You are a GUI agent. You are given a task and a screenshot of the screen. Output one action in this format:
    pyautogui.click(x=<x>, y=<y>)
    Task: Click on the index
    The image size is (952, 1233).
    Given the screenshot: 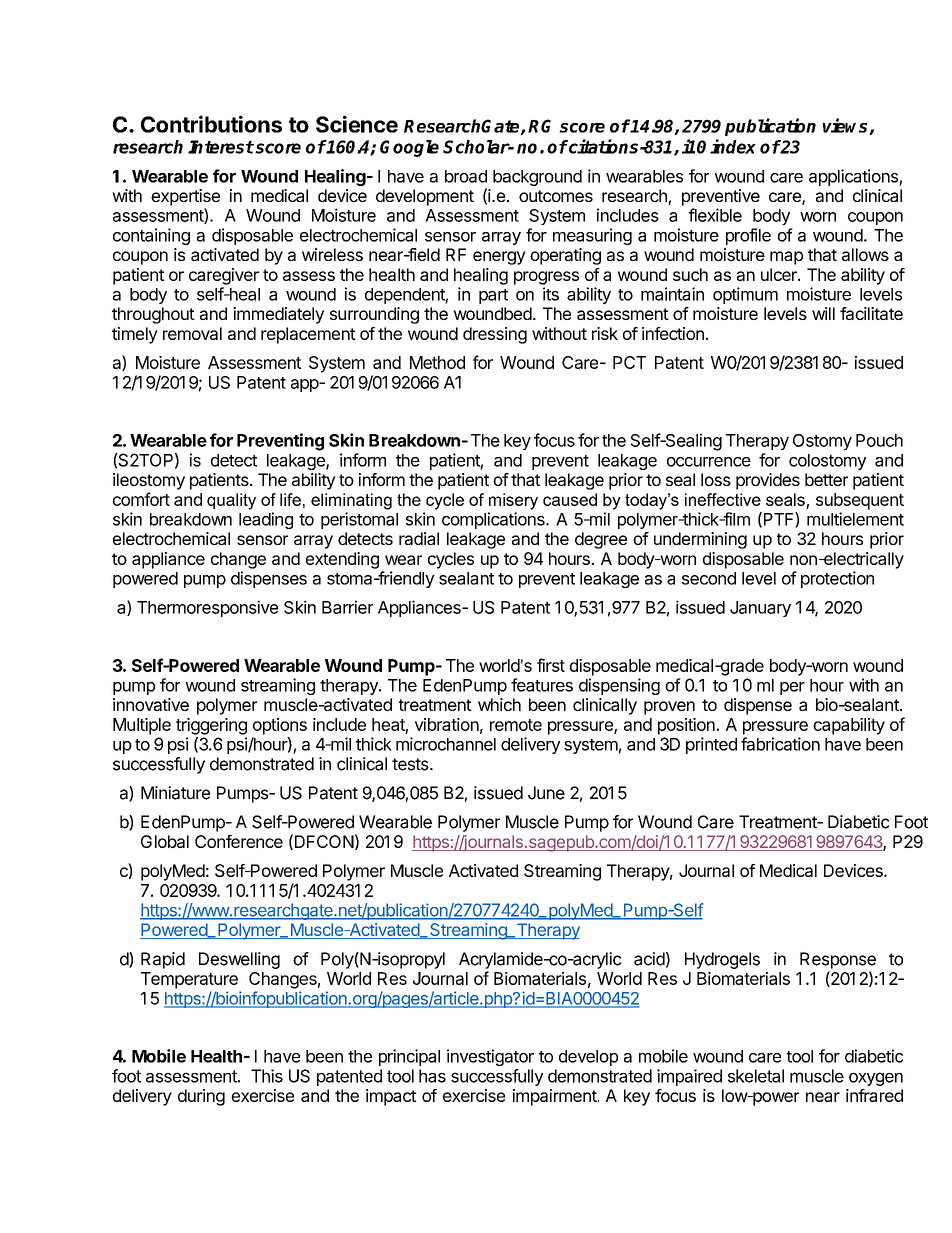 What is the action you would take?
    pyautogui.click(x=733, y=146)
